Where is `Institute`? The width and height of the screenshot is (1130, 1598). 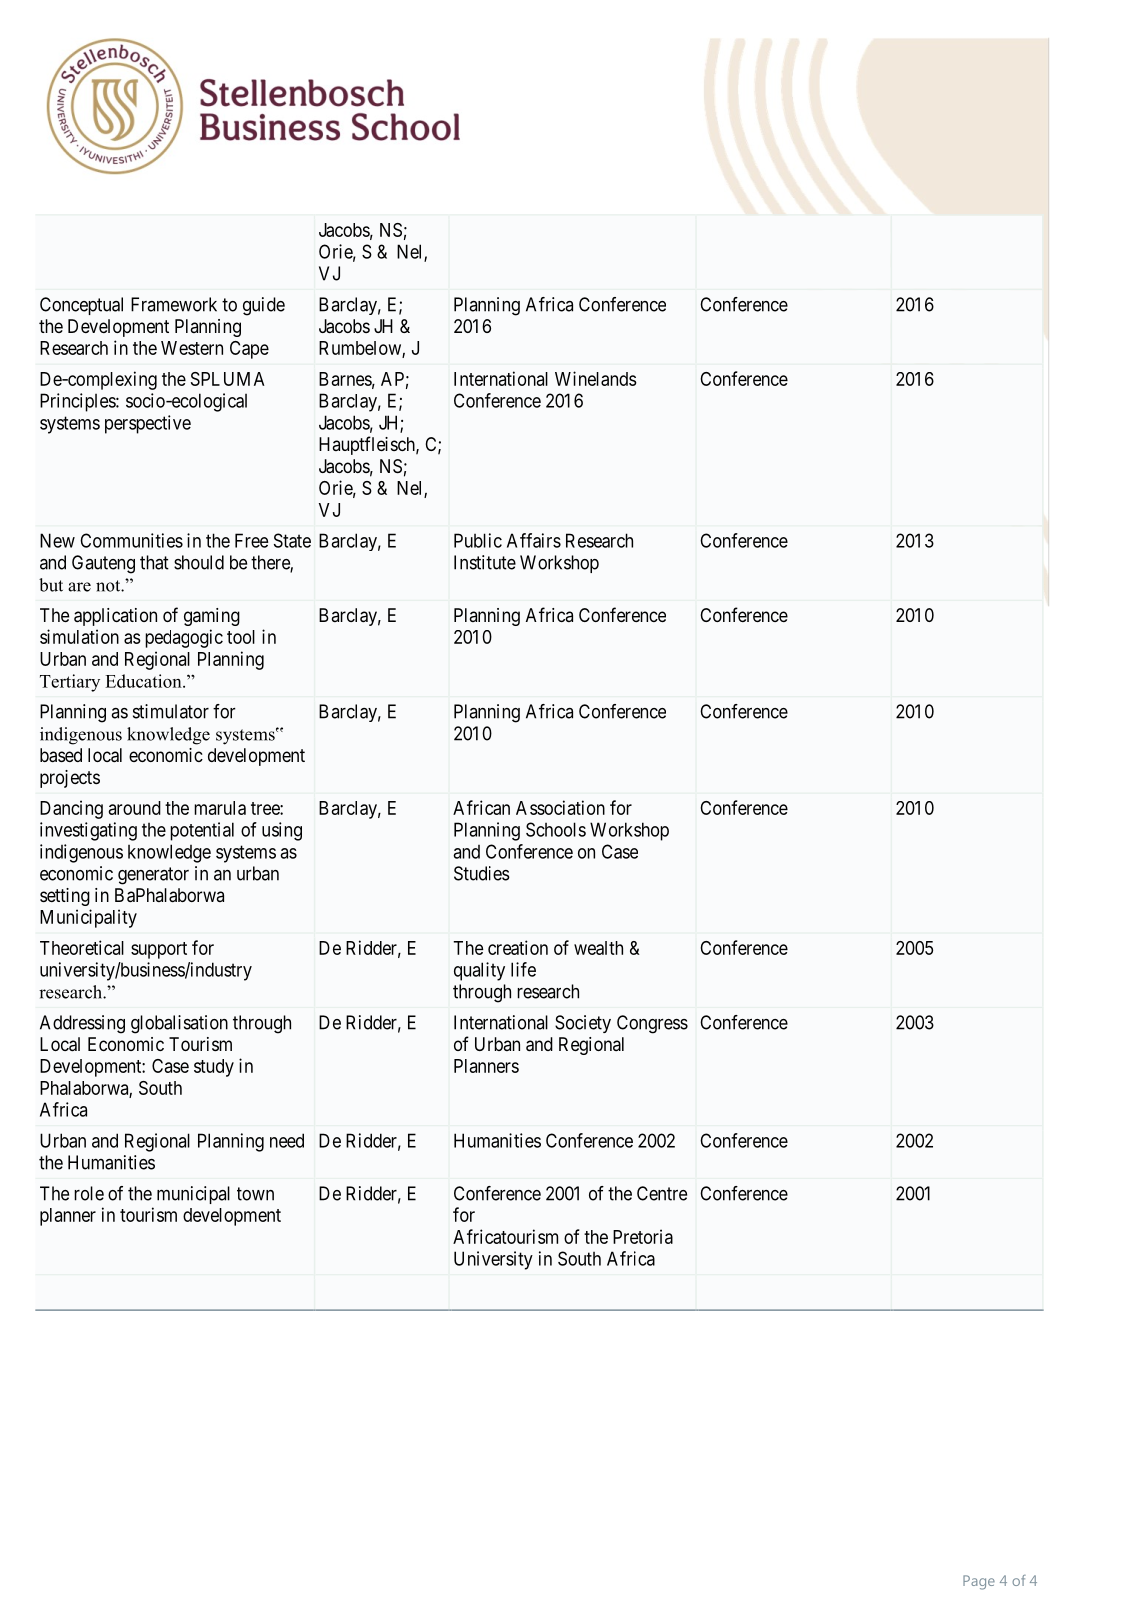
Institute is located at coordinates (485, 562).
